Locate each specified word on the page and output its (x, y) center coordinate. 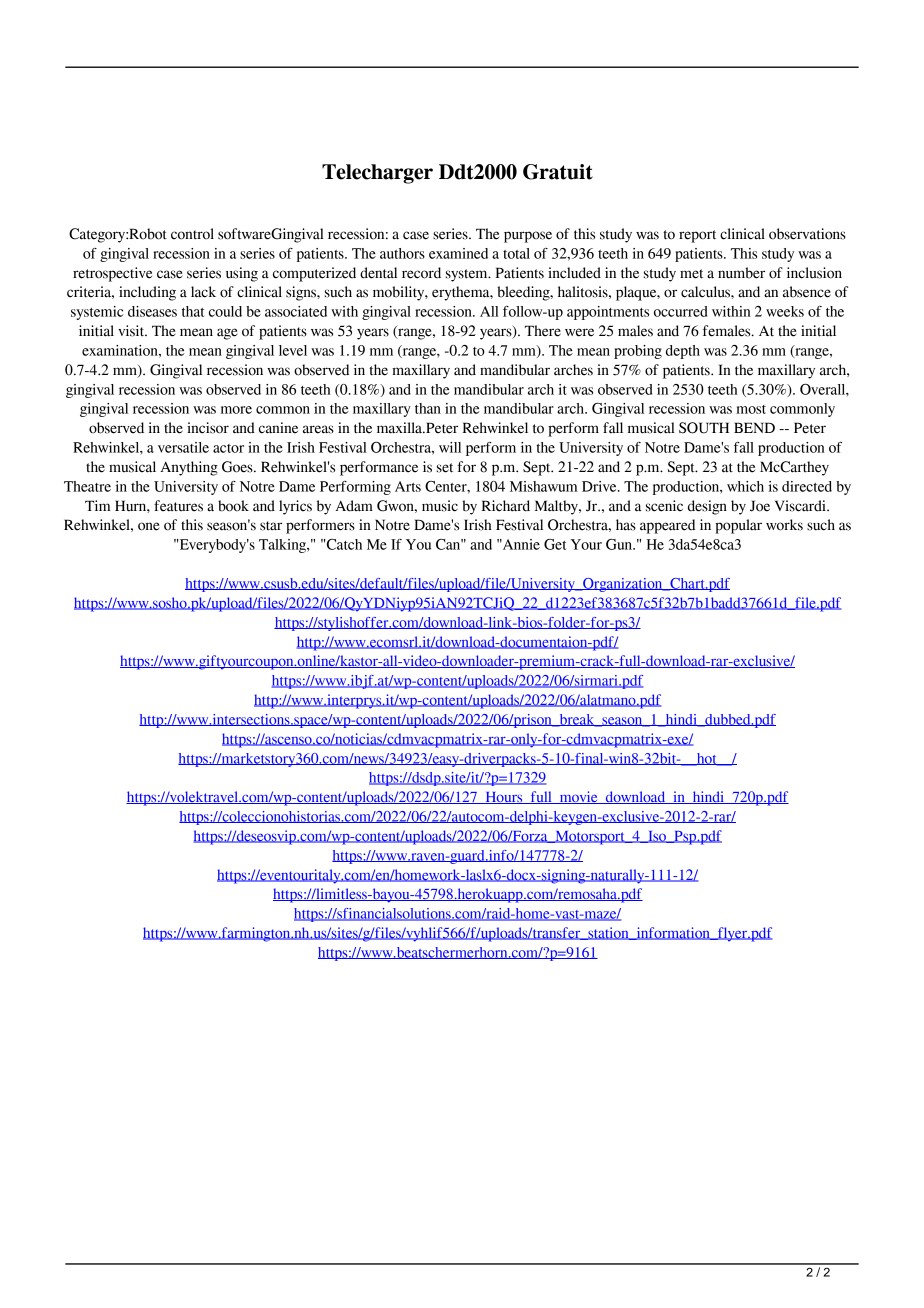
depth (683, 352)
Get (555, 544)
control (192, 234)
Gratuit (558, 172)
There (543, 331)
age (227, 334)
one (149, 526)
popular (738, 526)
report (697, 236)
